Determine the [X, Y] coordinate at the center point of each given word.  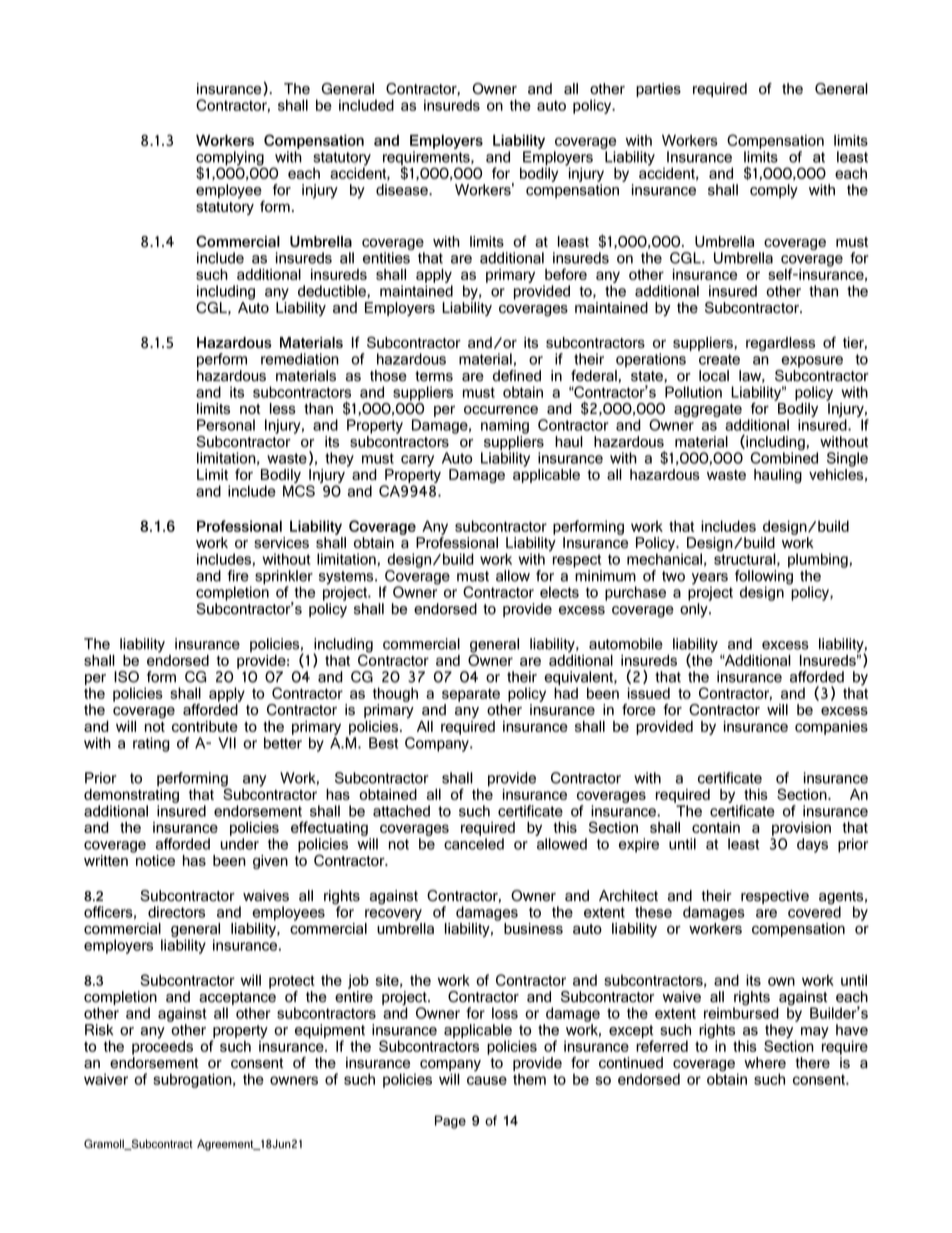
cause [487, 1080]
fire [238, 576]
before [566, 274]
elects [559, 592]
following [764, 578]
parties [658, 90]
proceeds [162, 1046]
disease [403, 190]
